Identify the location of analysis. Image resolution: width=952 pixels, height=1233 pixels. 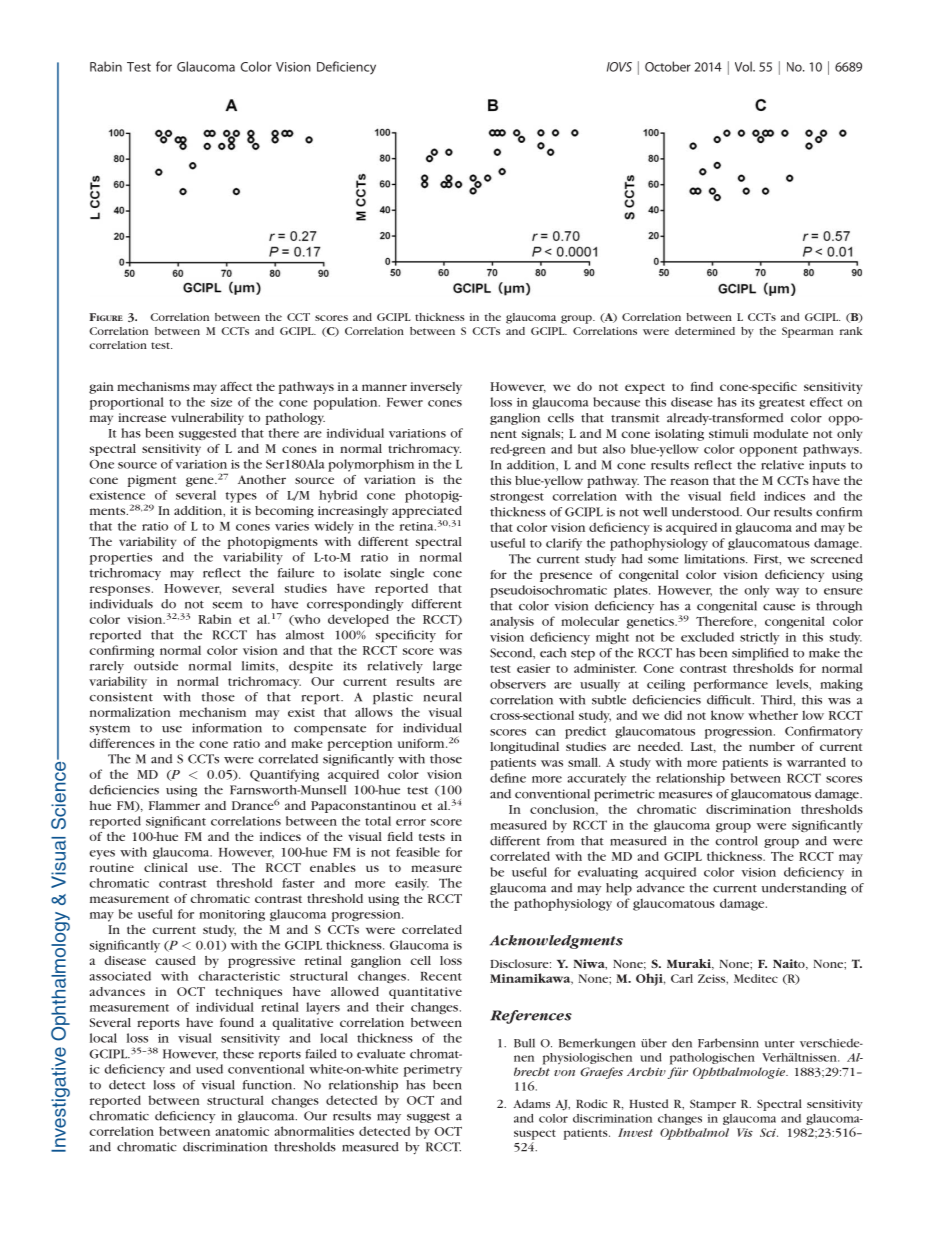
(512, 623).
